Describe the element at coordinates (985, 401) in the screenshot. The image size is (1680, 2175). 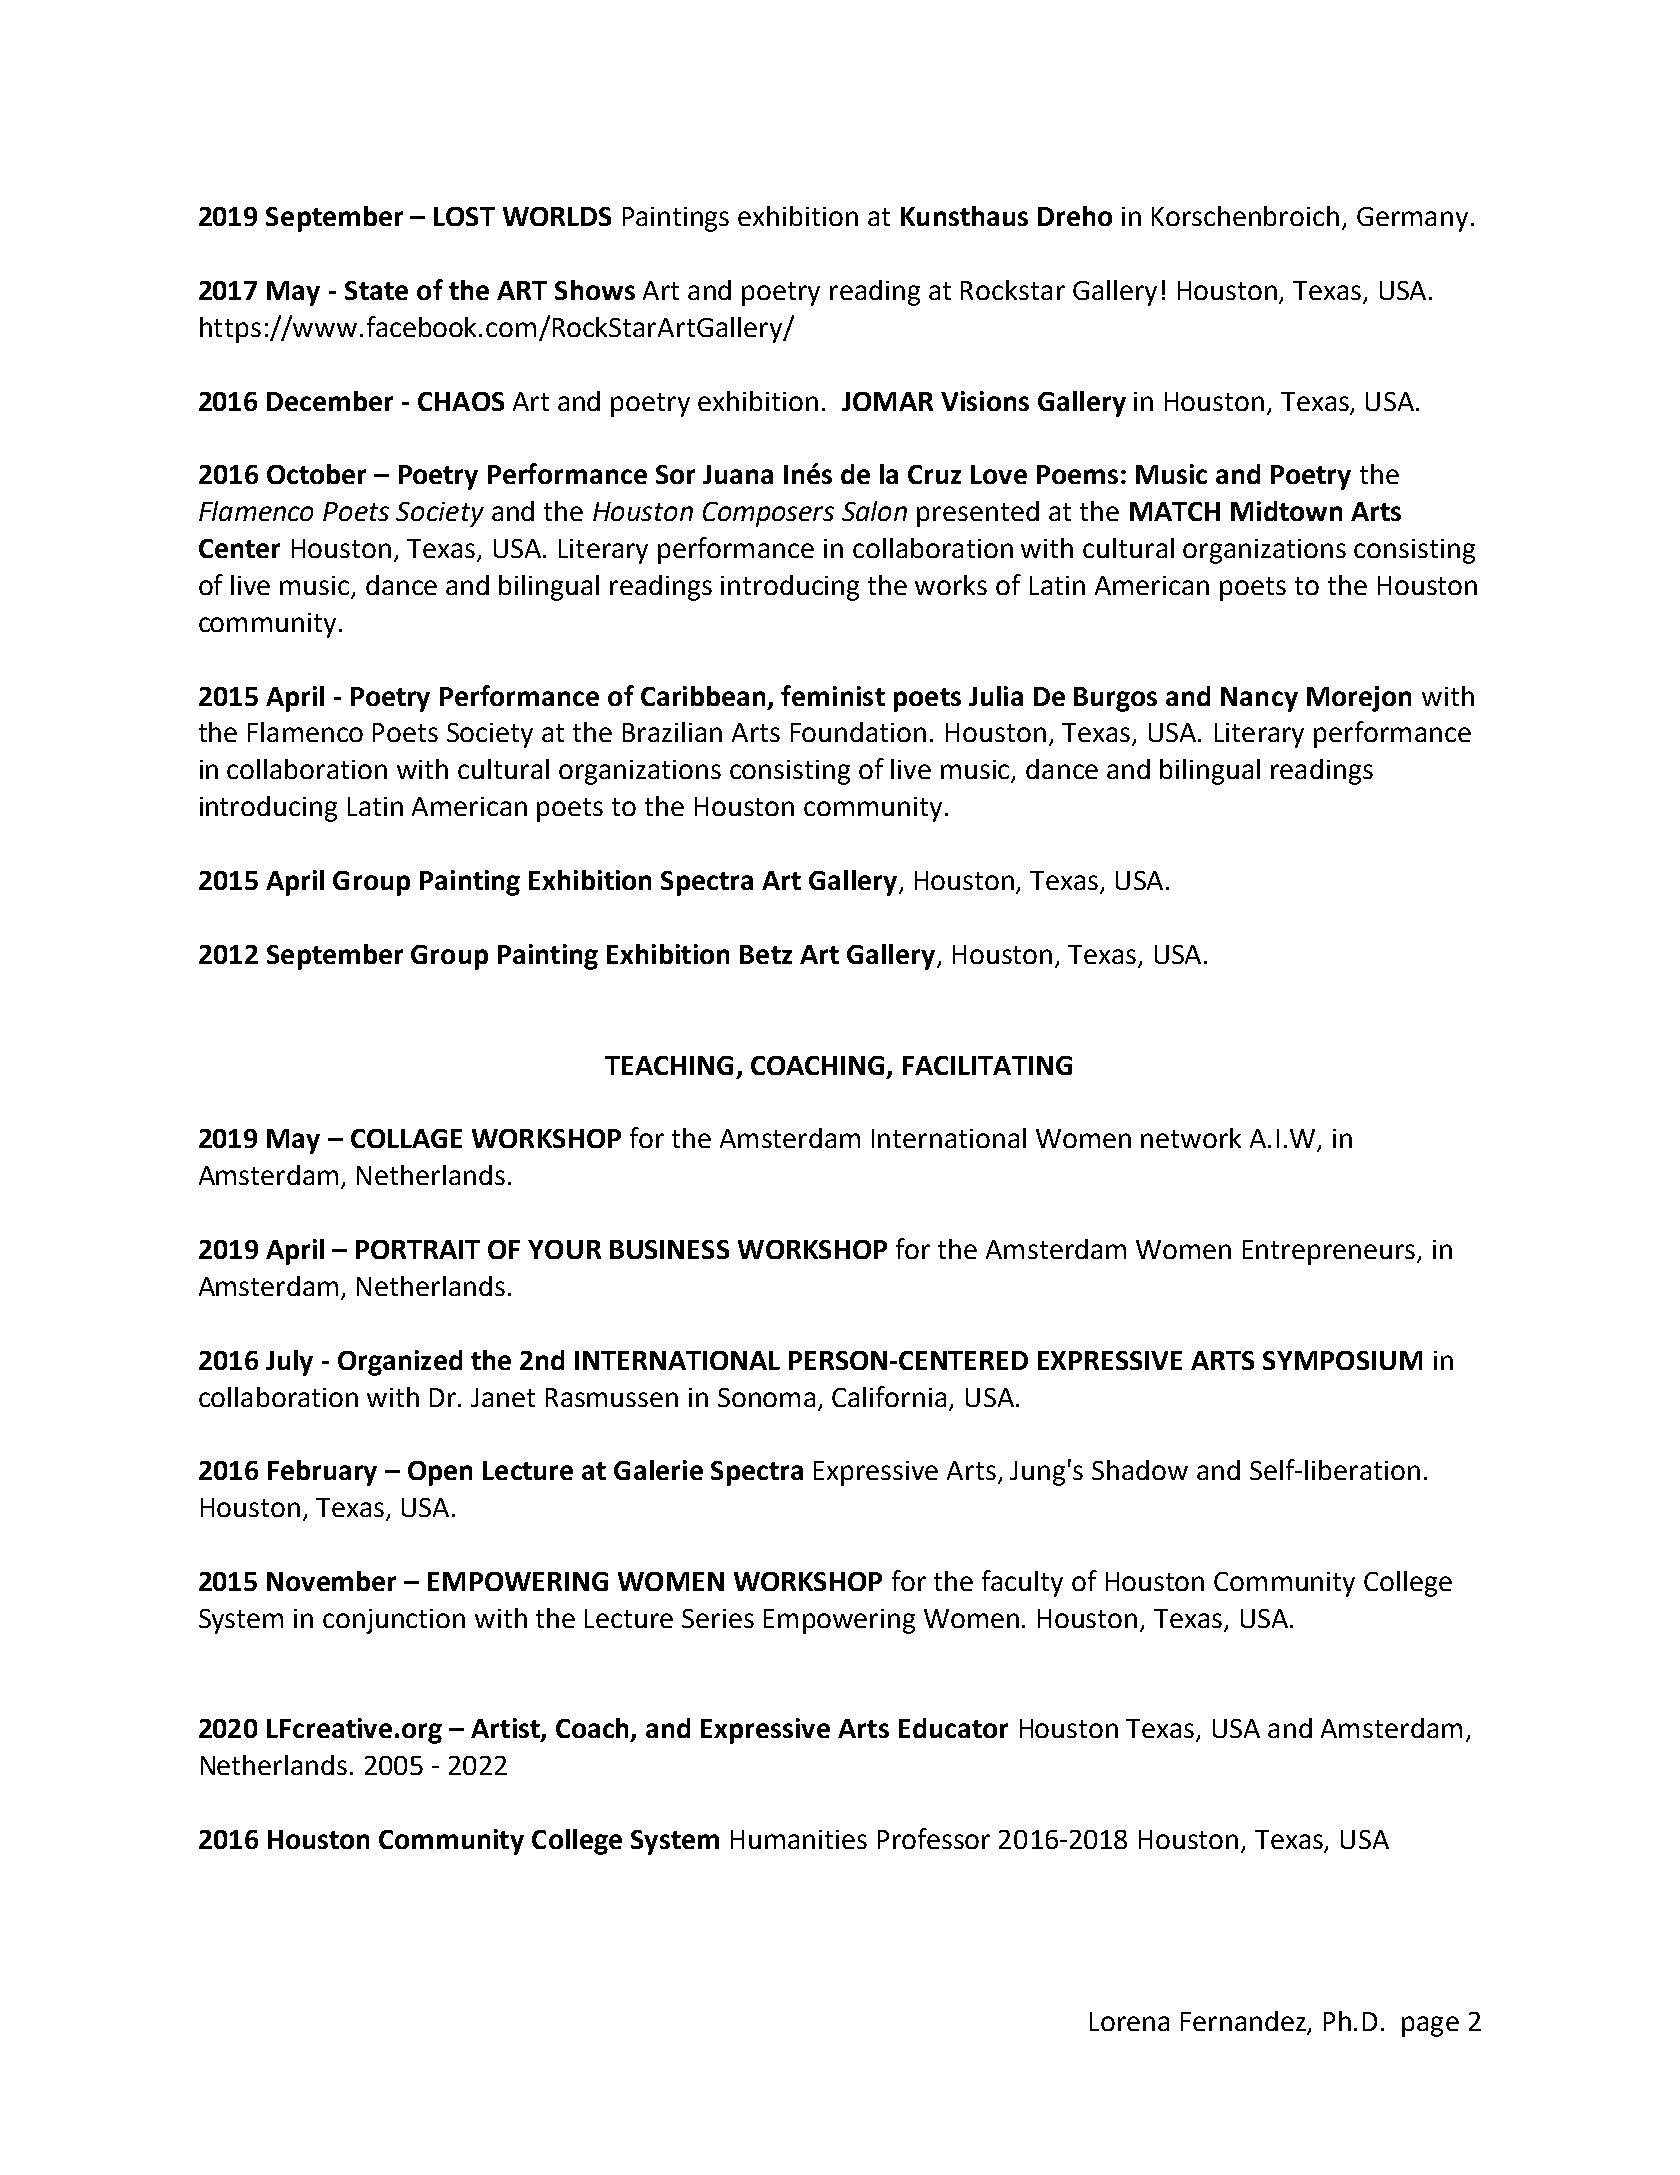
I see `Visions` at that location.
